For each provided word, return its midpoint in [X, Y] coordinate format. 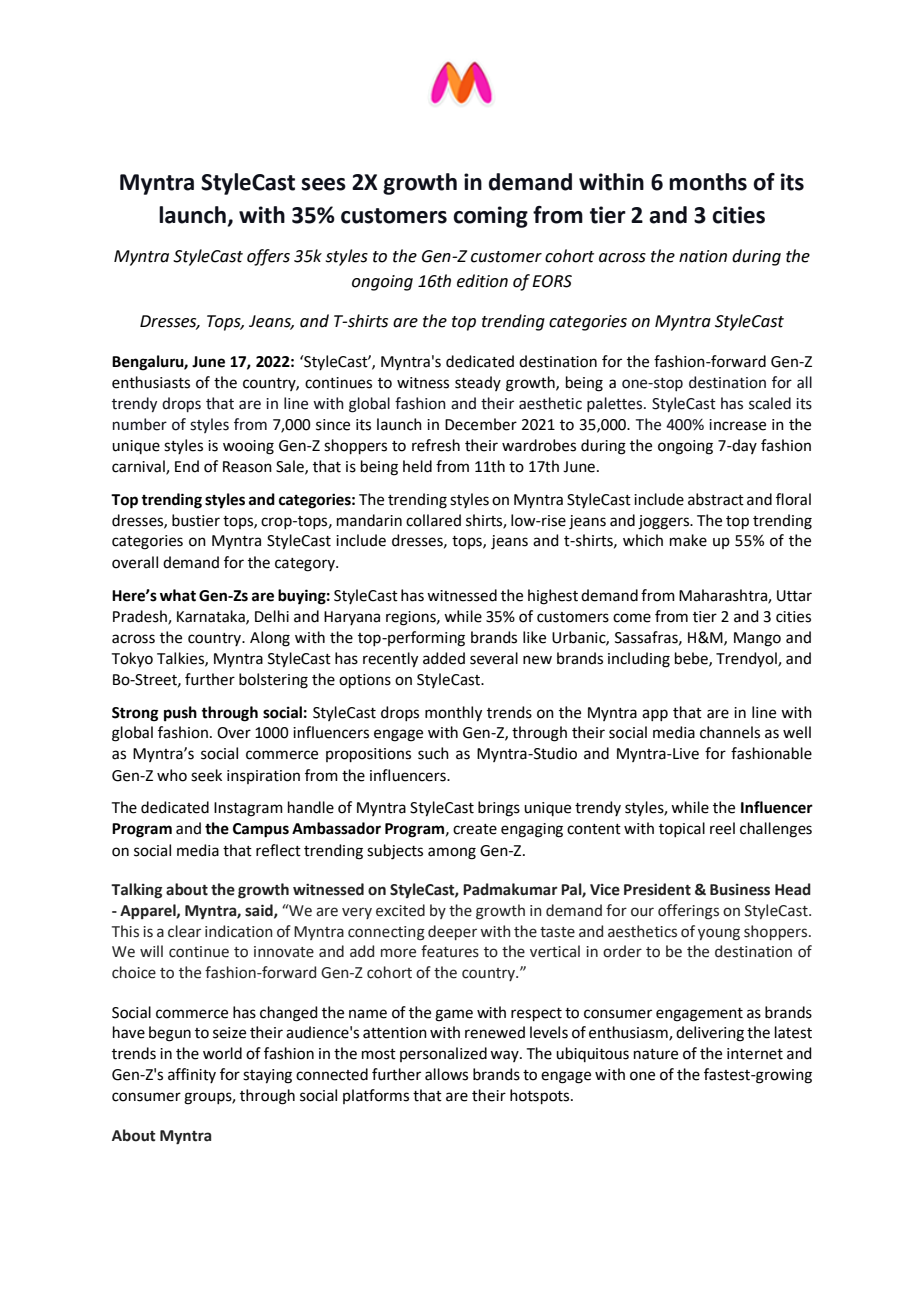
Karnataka [212, 617]
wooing [248, 447]
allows [446, 1074]
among [452, 853]
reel [722, 828]
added [444, 658]
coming [490, 217]
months [708, 182]
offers [268, 257]
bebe [692, 659]
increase [737, 425]
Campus [261, 830]
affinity [192, 1075]
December [481, 424]
